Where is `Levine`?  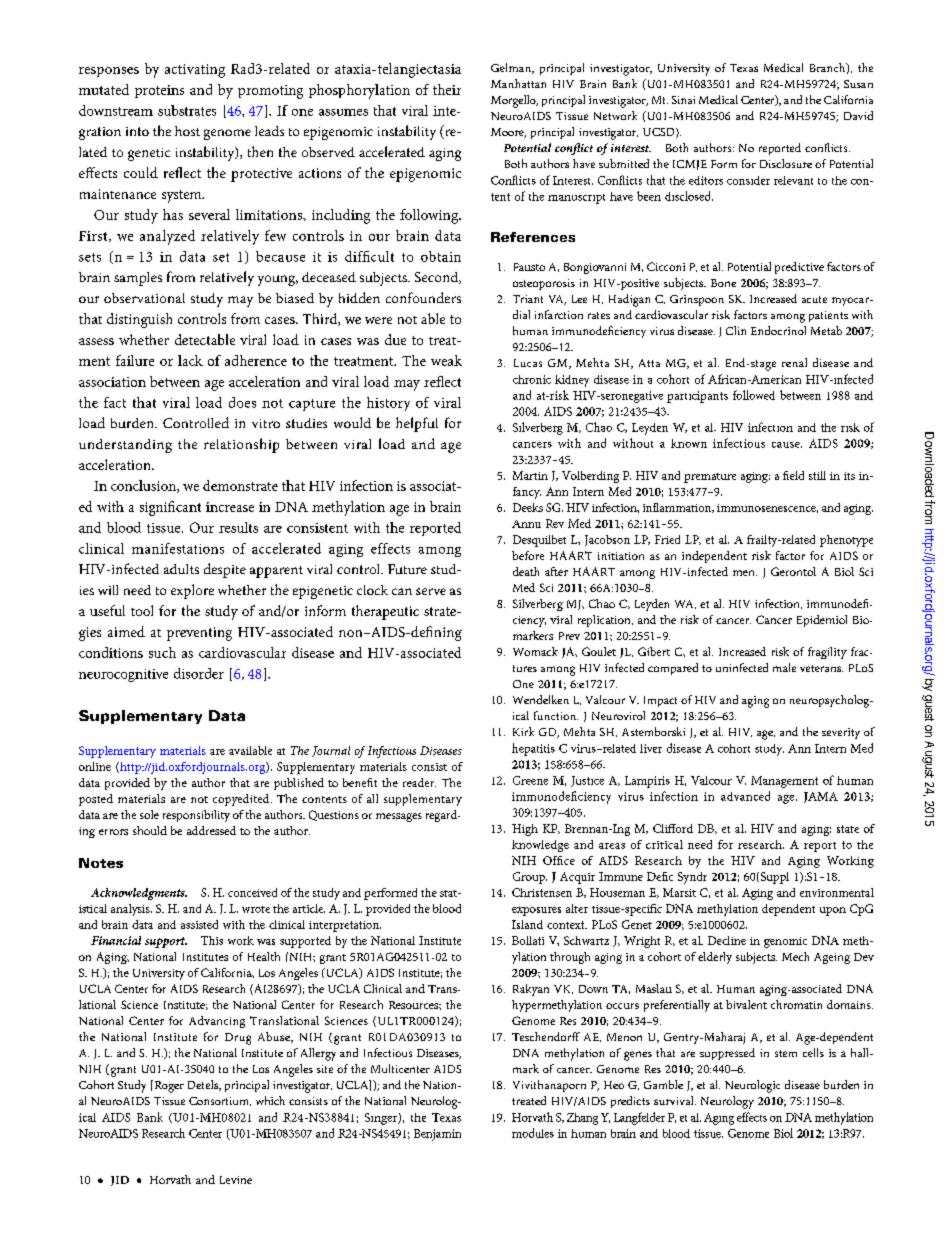
Levine is located at coordinates (236, 1180).
